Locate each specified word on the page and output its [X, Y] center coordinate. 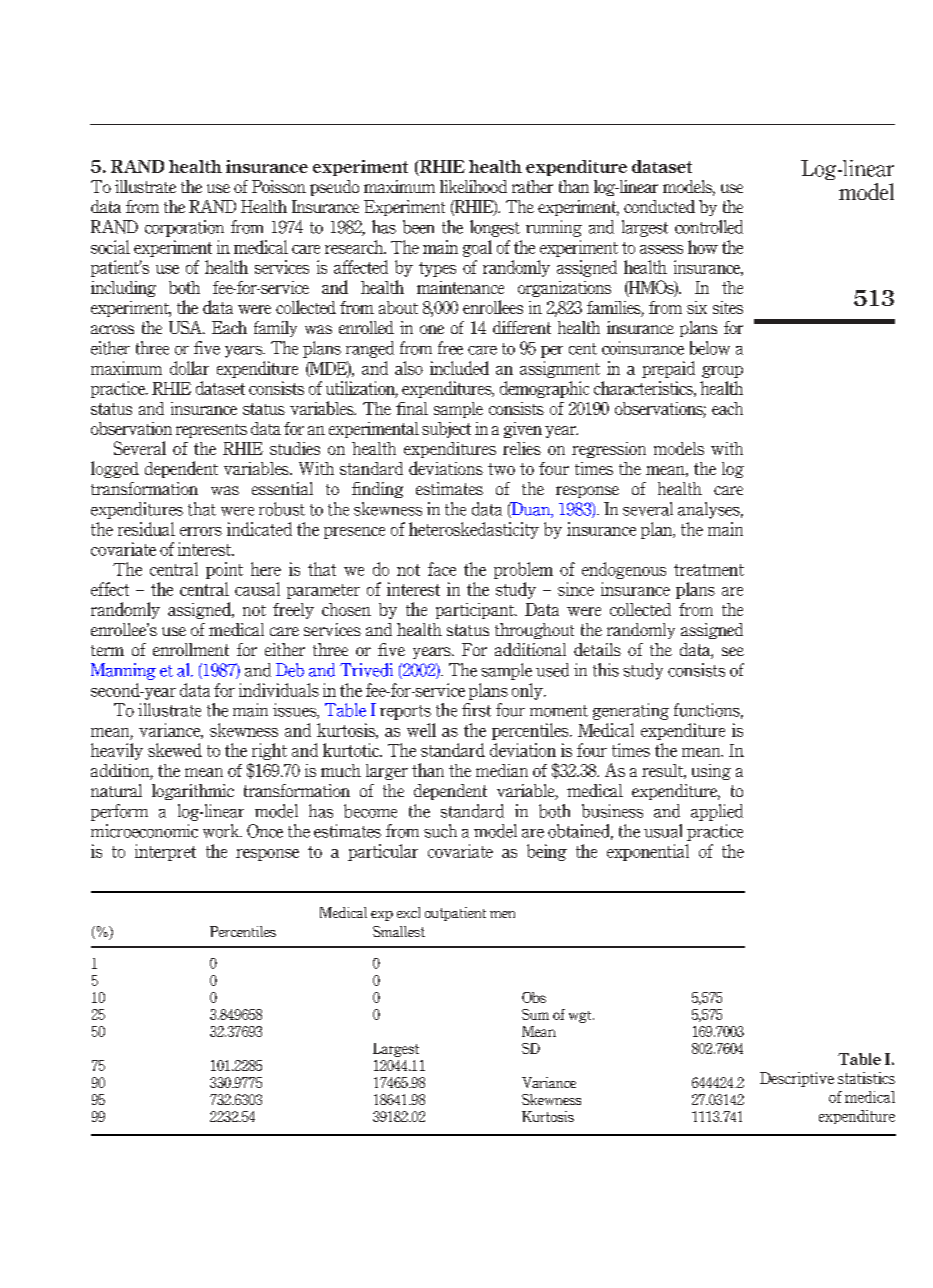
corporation [184, 228]
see [733, 651]
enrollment [191, 649]
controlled [709, 227]
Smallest [399, 931]
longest [495, 228]
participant [476, 611]
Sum [535, 1014]
